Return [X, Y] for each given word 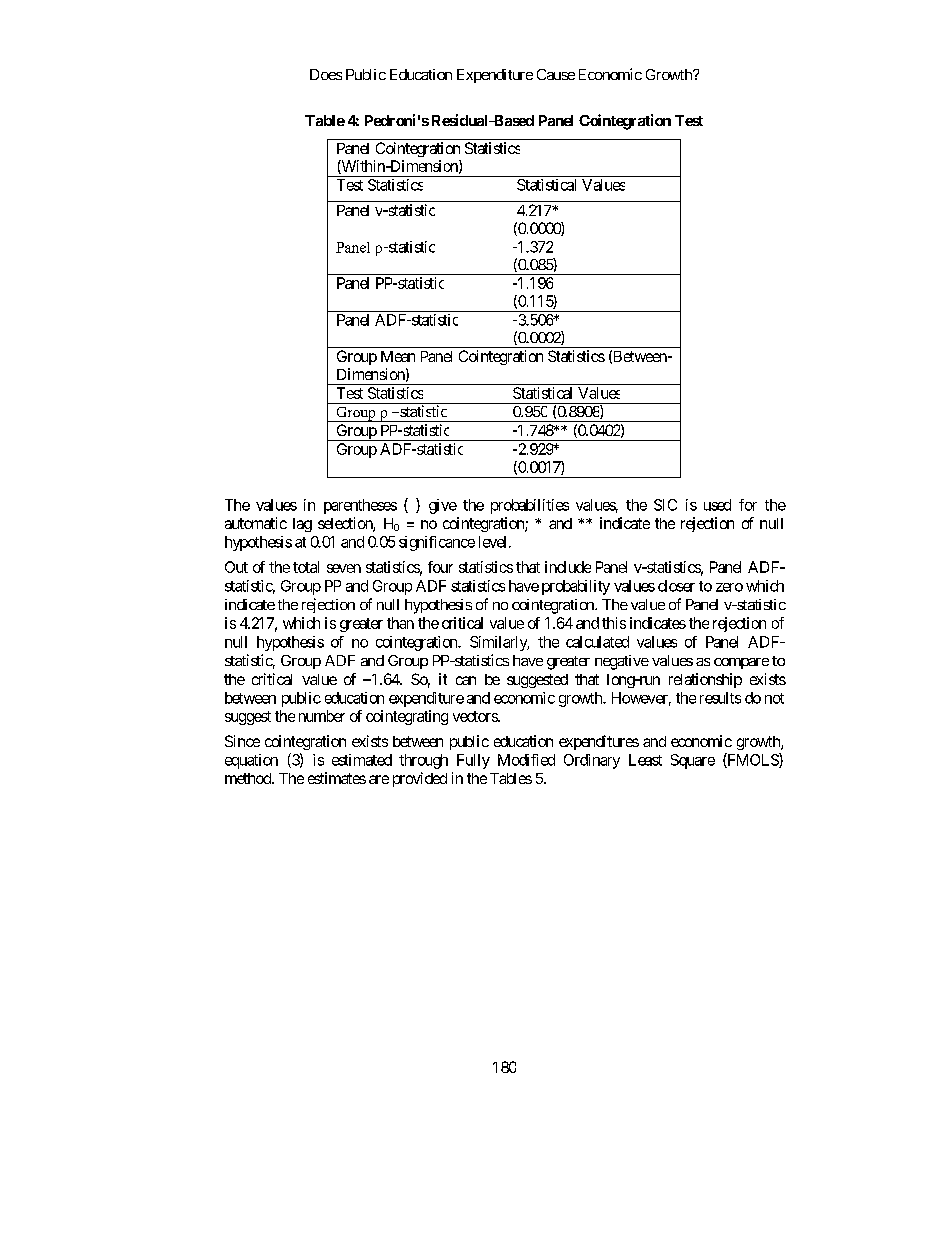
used [717, 505]
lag [302, 525]
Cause [556, 74]
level [492, 542]
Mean [398, 356]
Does [326, 74]
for [748, 505]
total [306, 567]
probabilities [530, 506]
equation [251, 761]
